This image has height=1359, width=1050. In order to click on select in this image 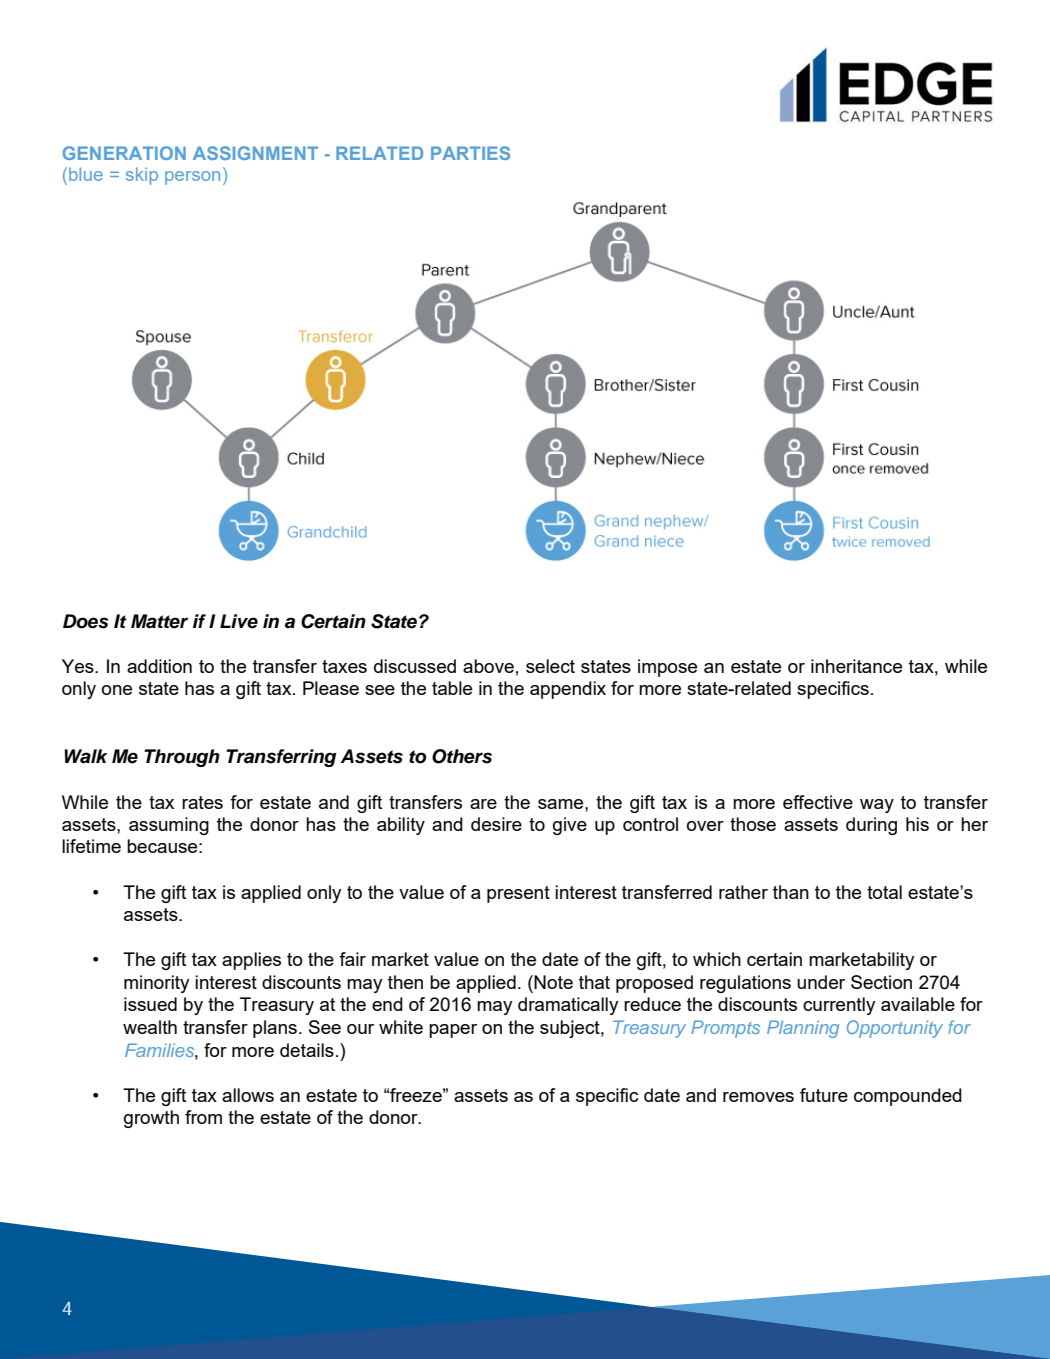, I will do `click(550, 666)`.
